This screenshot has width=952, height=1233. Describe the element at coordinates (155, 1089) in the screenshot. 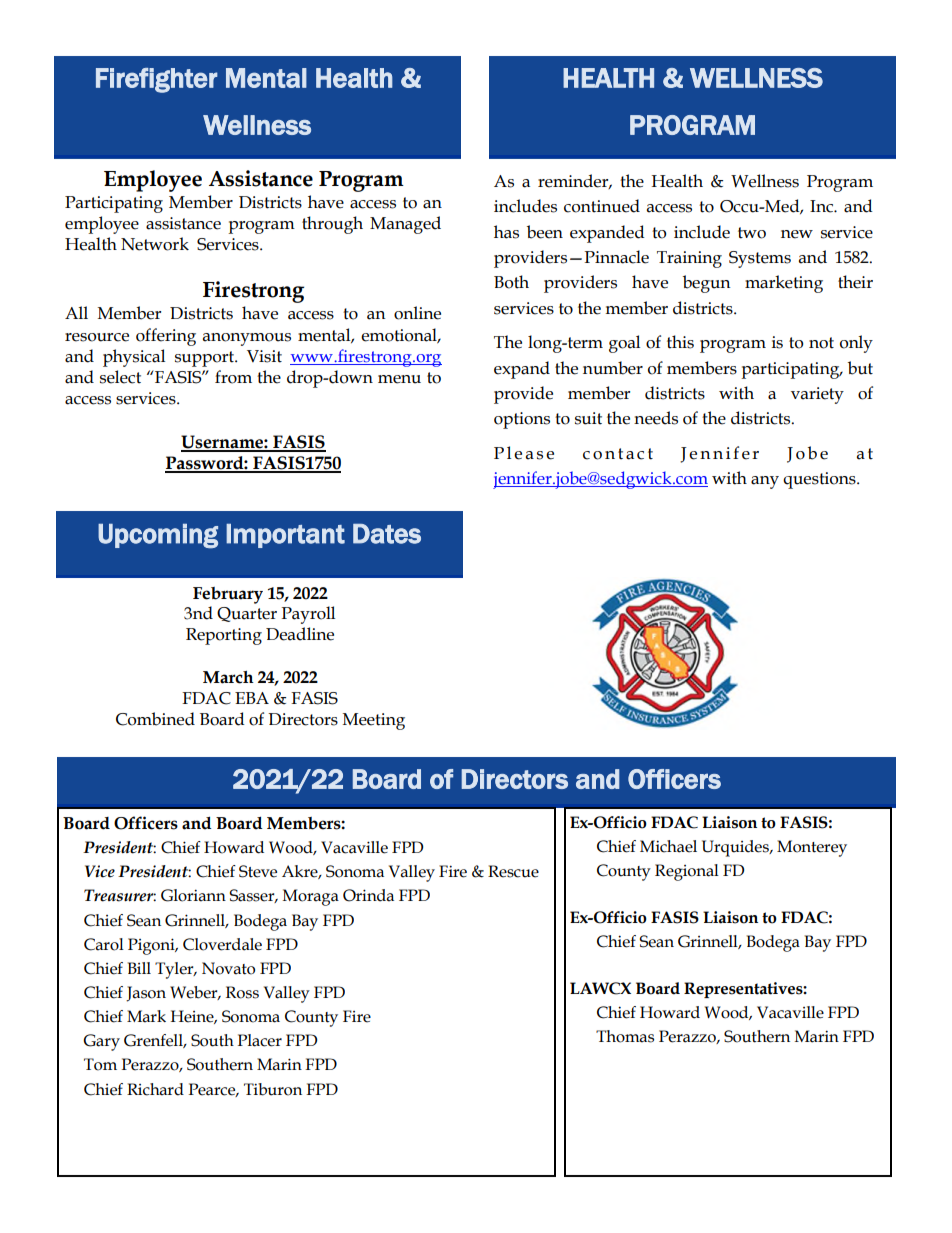

I see `Richard` at that location.
